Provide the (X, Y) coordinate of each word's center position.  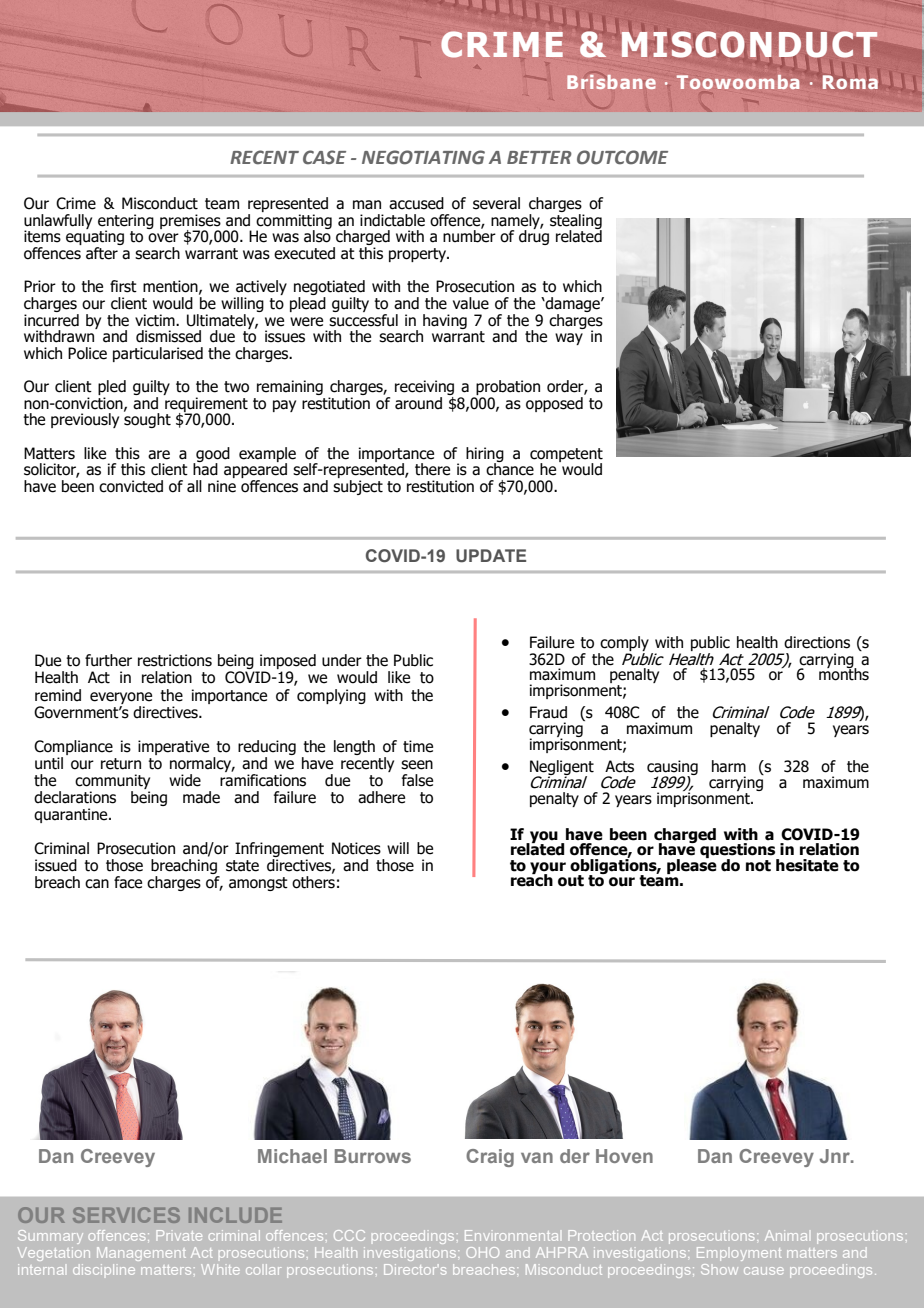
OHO (482, 1252)
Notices (356, 848)
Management (141, 1254)
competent (566, 456)
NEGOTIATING (423, 157)
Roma (850, 82)
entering (126, 222)
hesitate (807, 865)
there (432, 469)
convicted (131, 486)
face (128, 882)
